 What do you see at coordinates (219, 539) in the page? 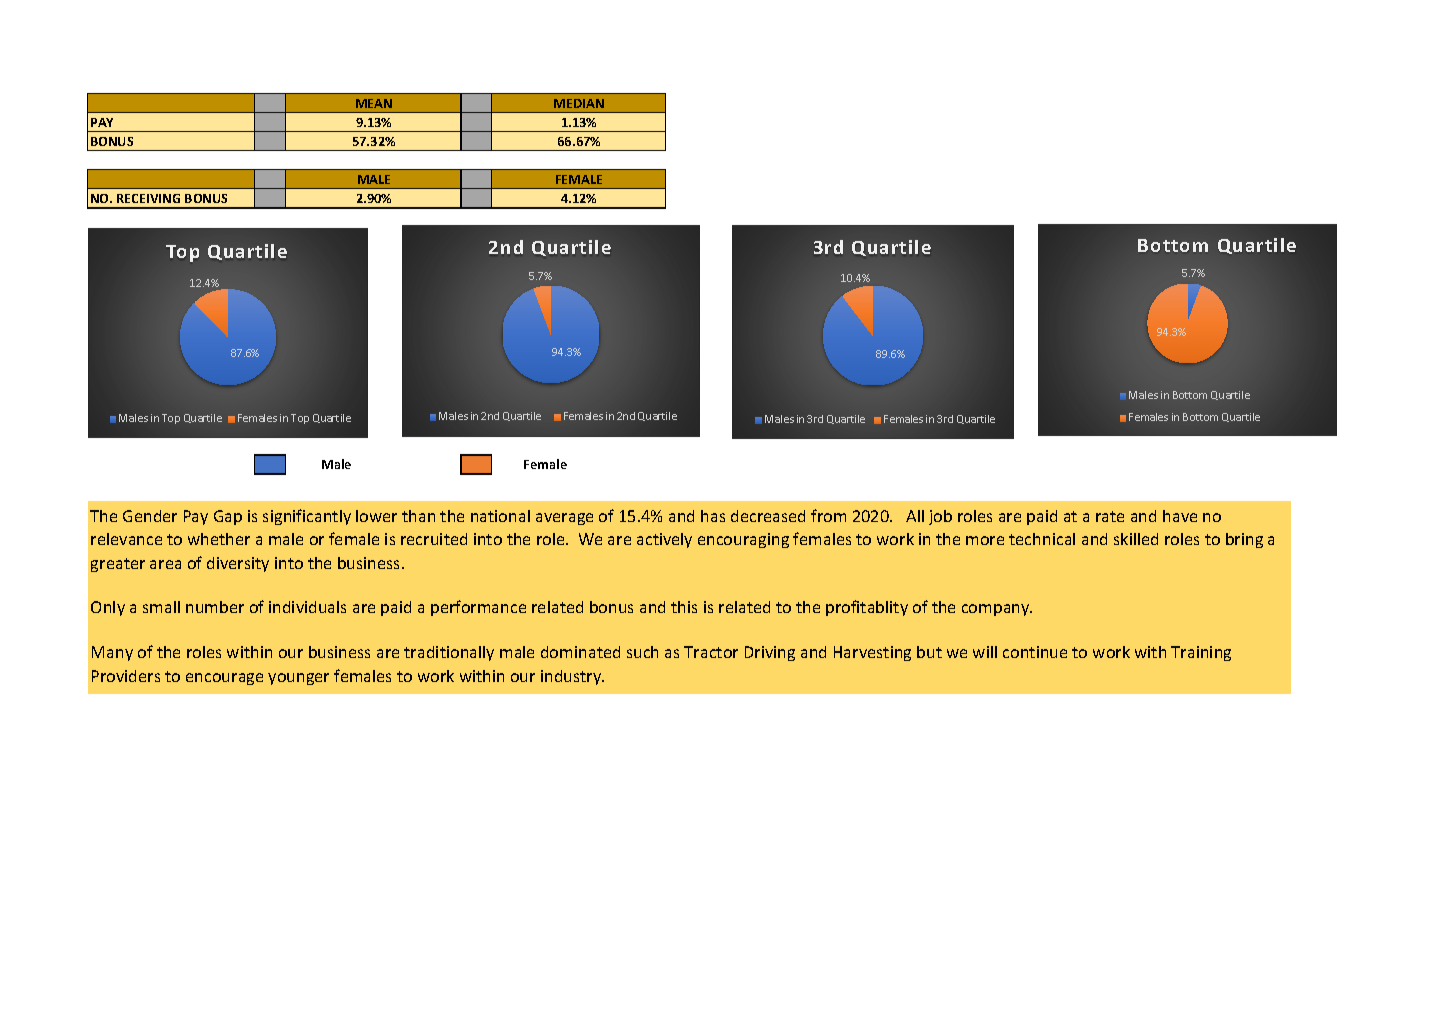
I see `whether` at bounding box center [219, 539].
